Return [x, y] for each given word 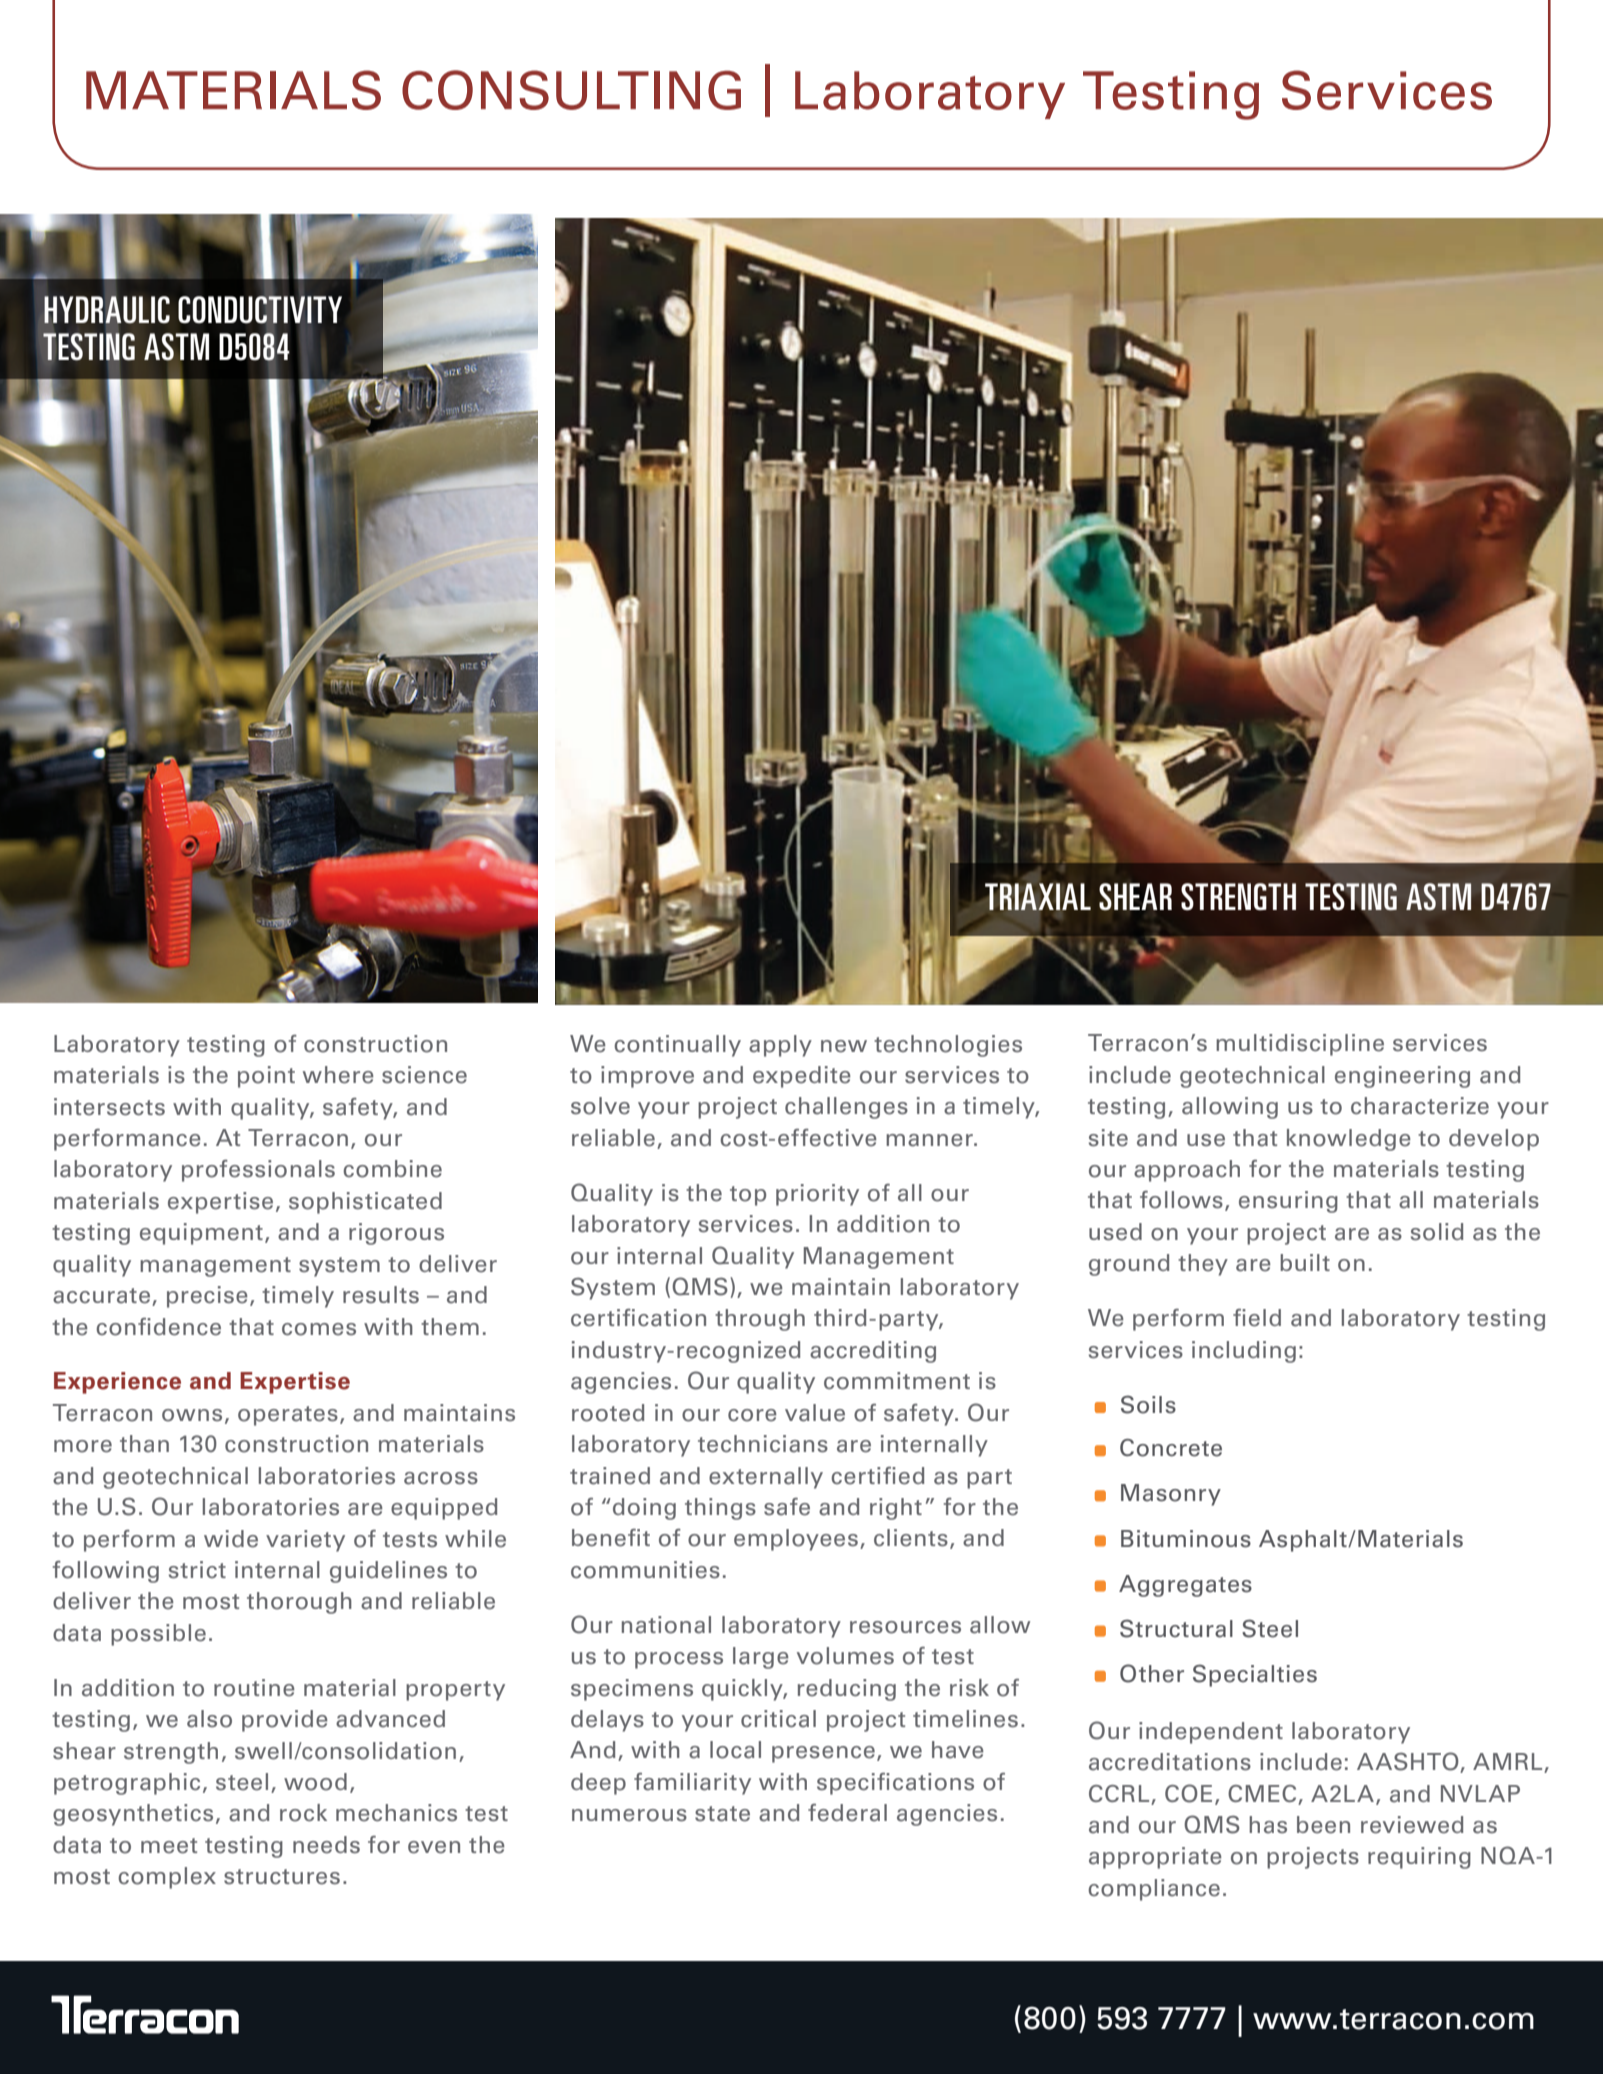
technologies [948, 1046]
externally [766, 1478]
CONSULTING [571, 90]
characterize [1420, 1106]
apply [780, 1046]
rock [303, 1813]
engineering [1402, 1077]
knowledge [1349, 1140]
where [338, 1075]
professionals [258, 1171]
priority [817, 1195]
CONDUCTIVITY [260, 310]
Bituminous [1186, 1539]
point [266, 1077]
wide [231, 1539]
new [844, 1046]
